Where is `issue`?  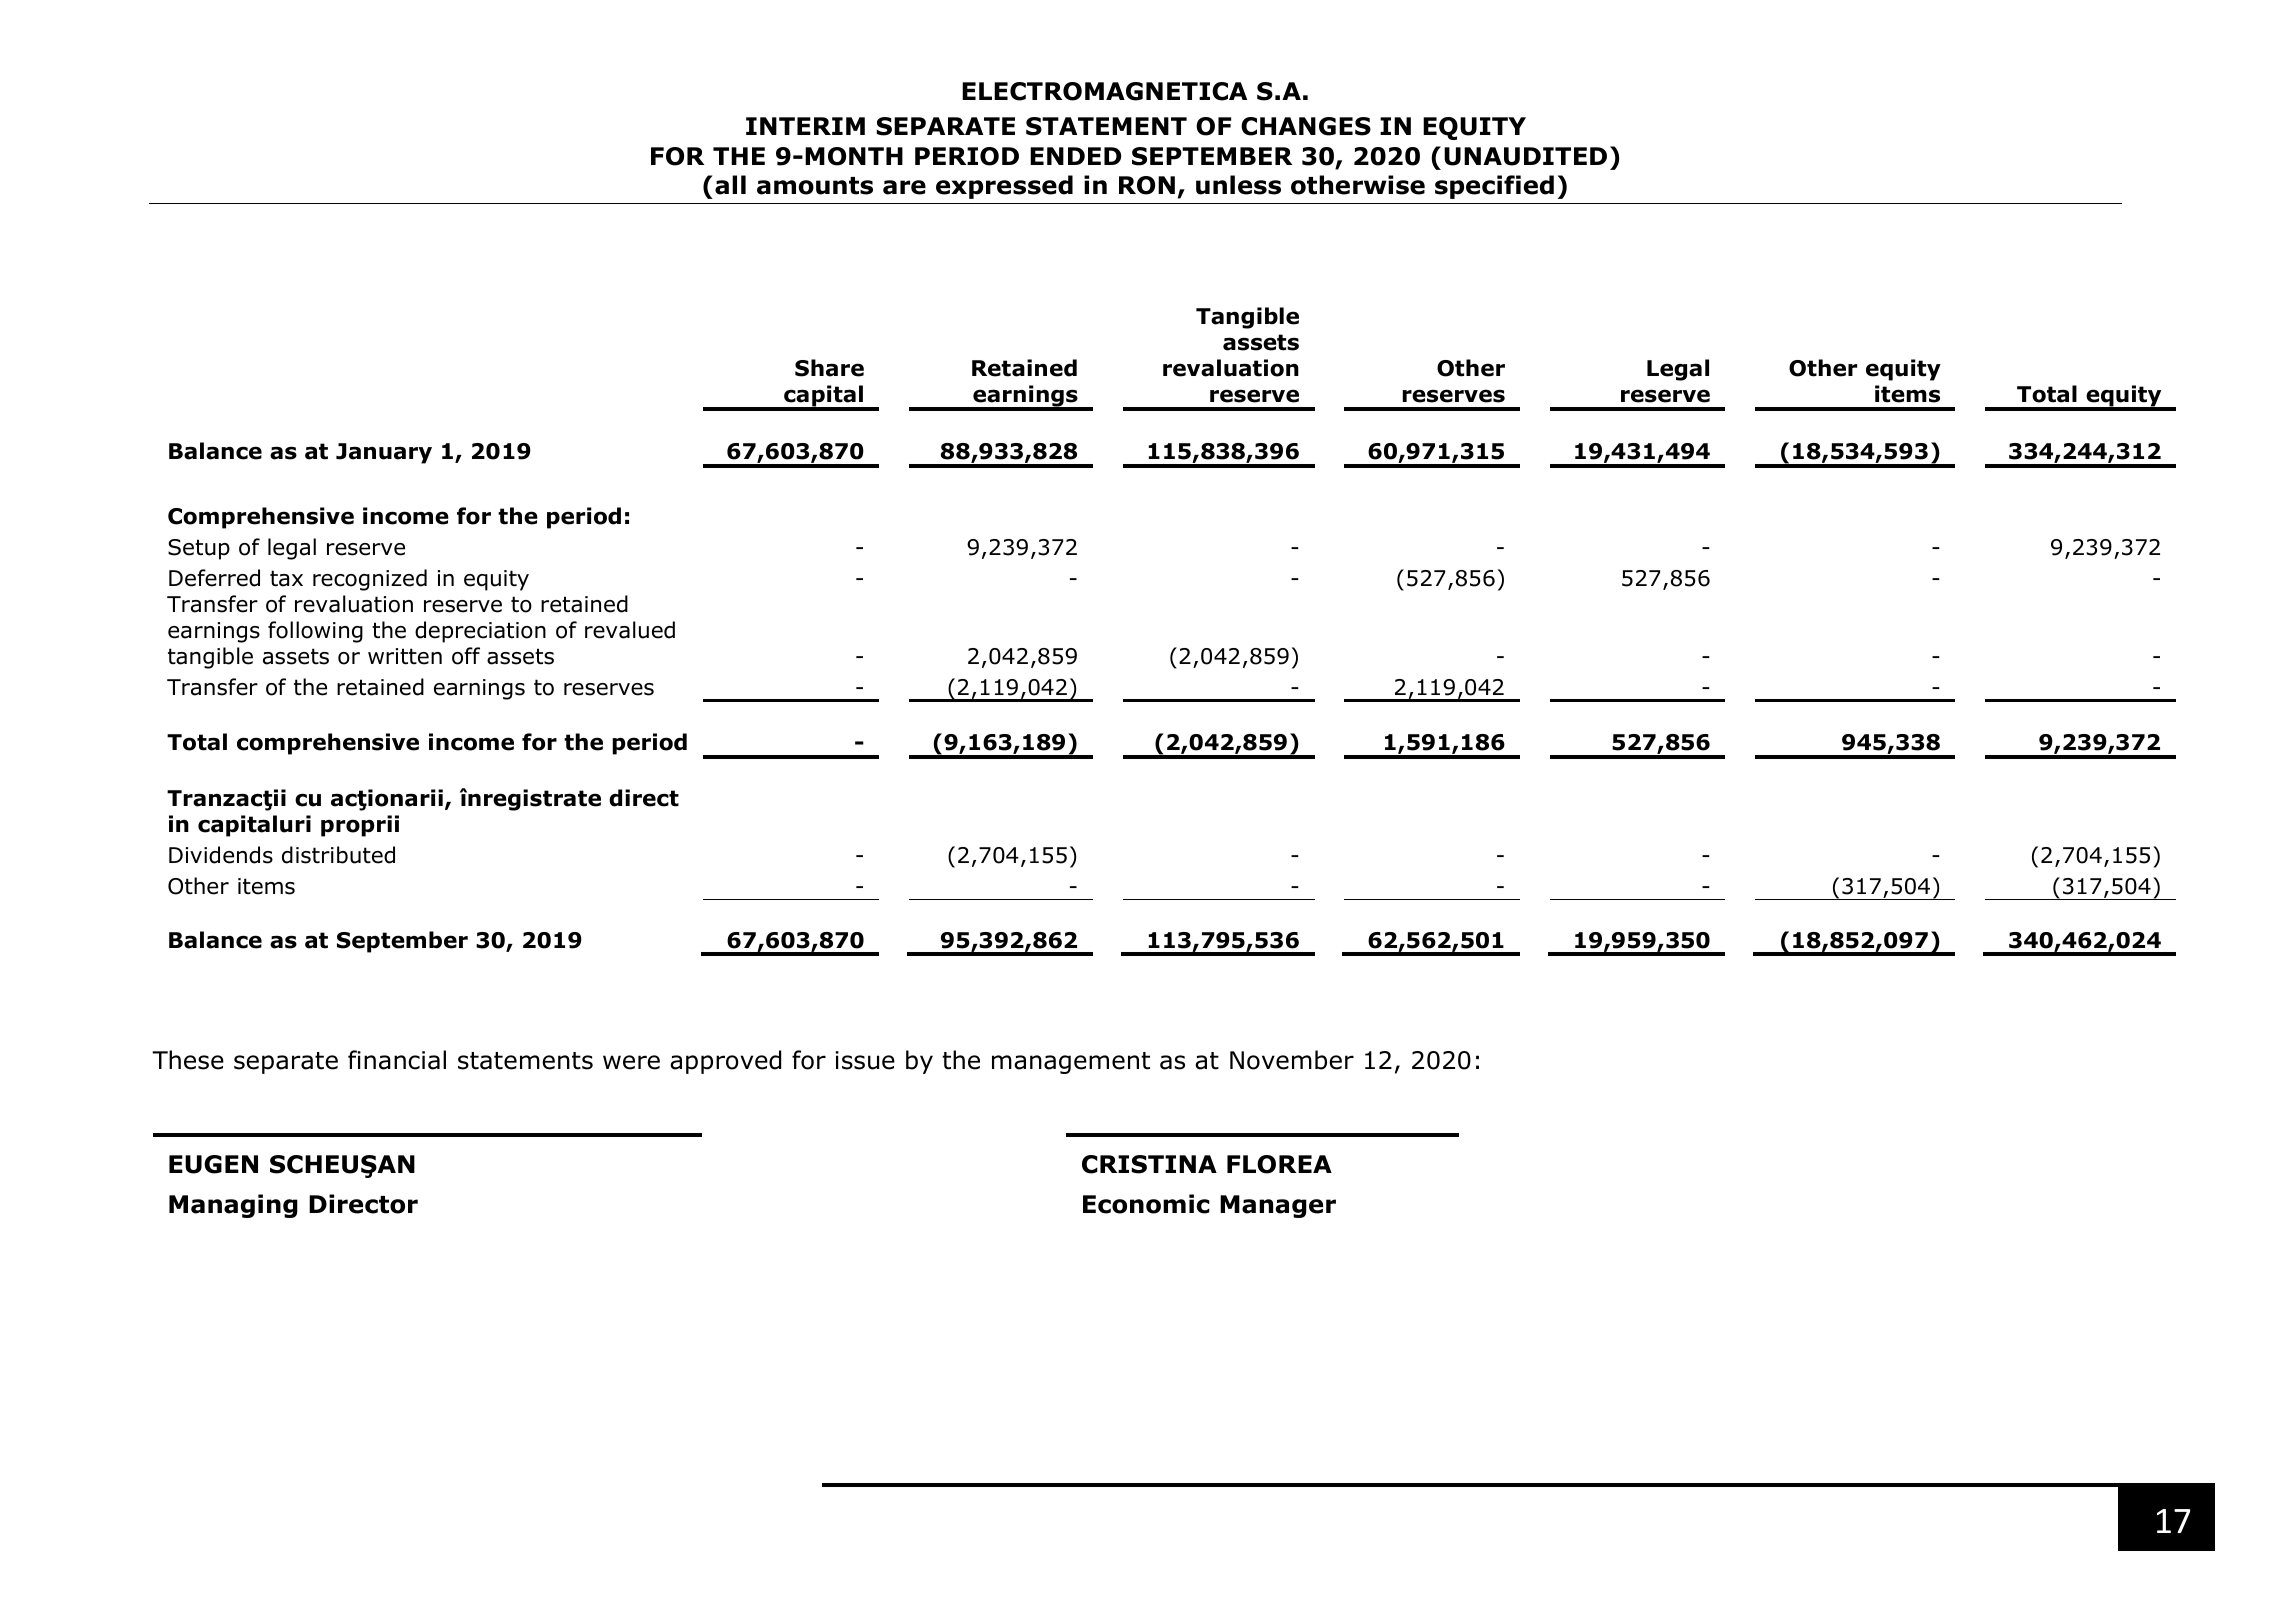 issue is located at coordinates (865, 1060).
